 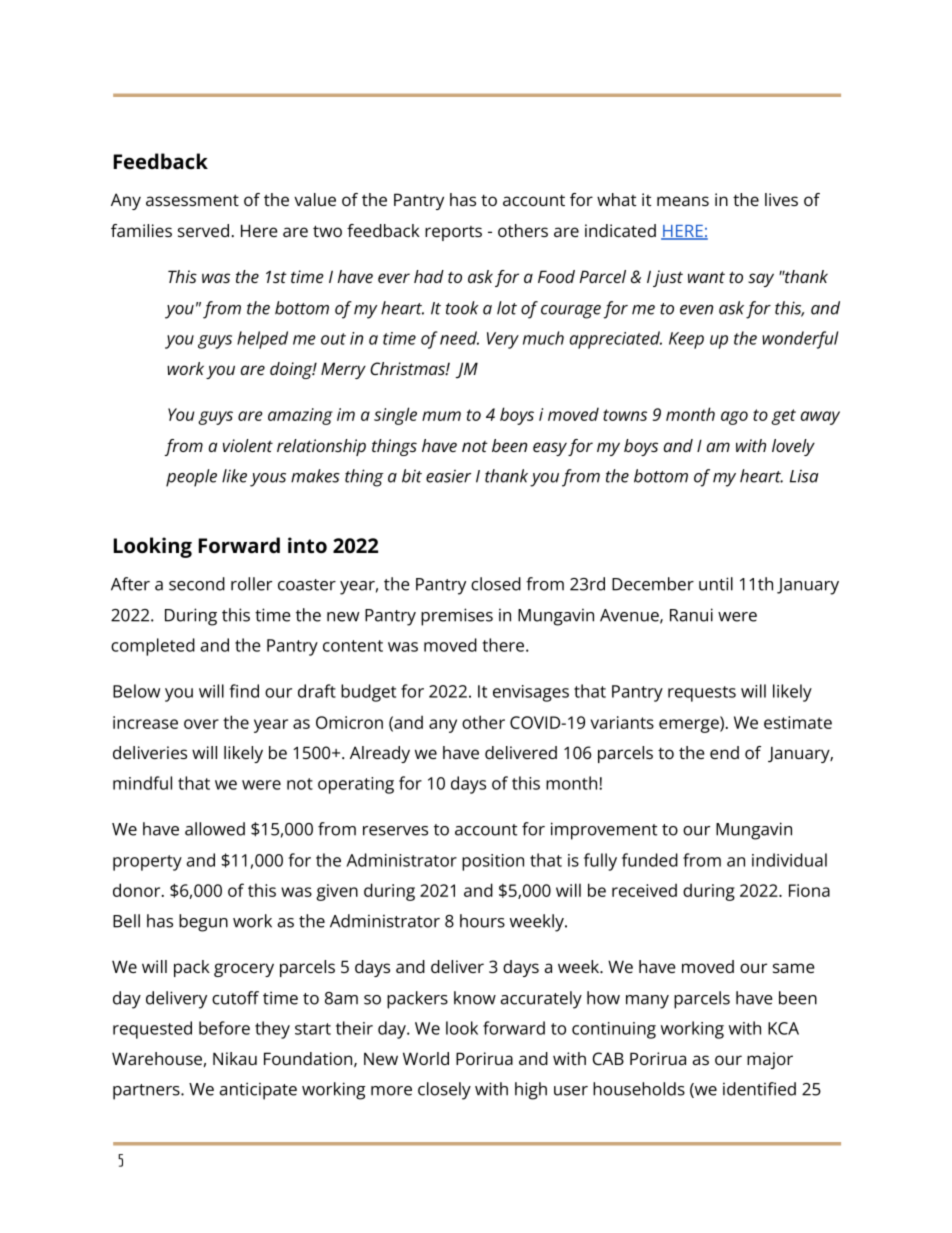 What do you see at coordinates (153, 647) in the page?
I see `completed` at bounding box center [153, 647].
